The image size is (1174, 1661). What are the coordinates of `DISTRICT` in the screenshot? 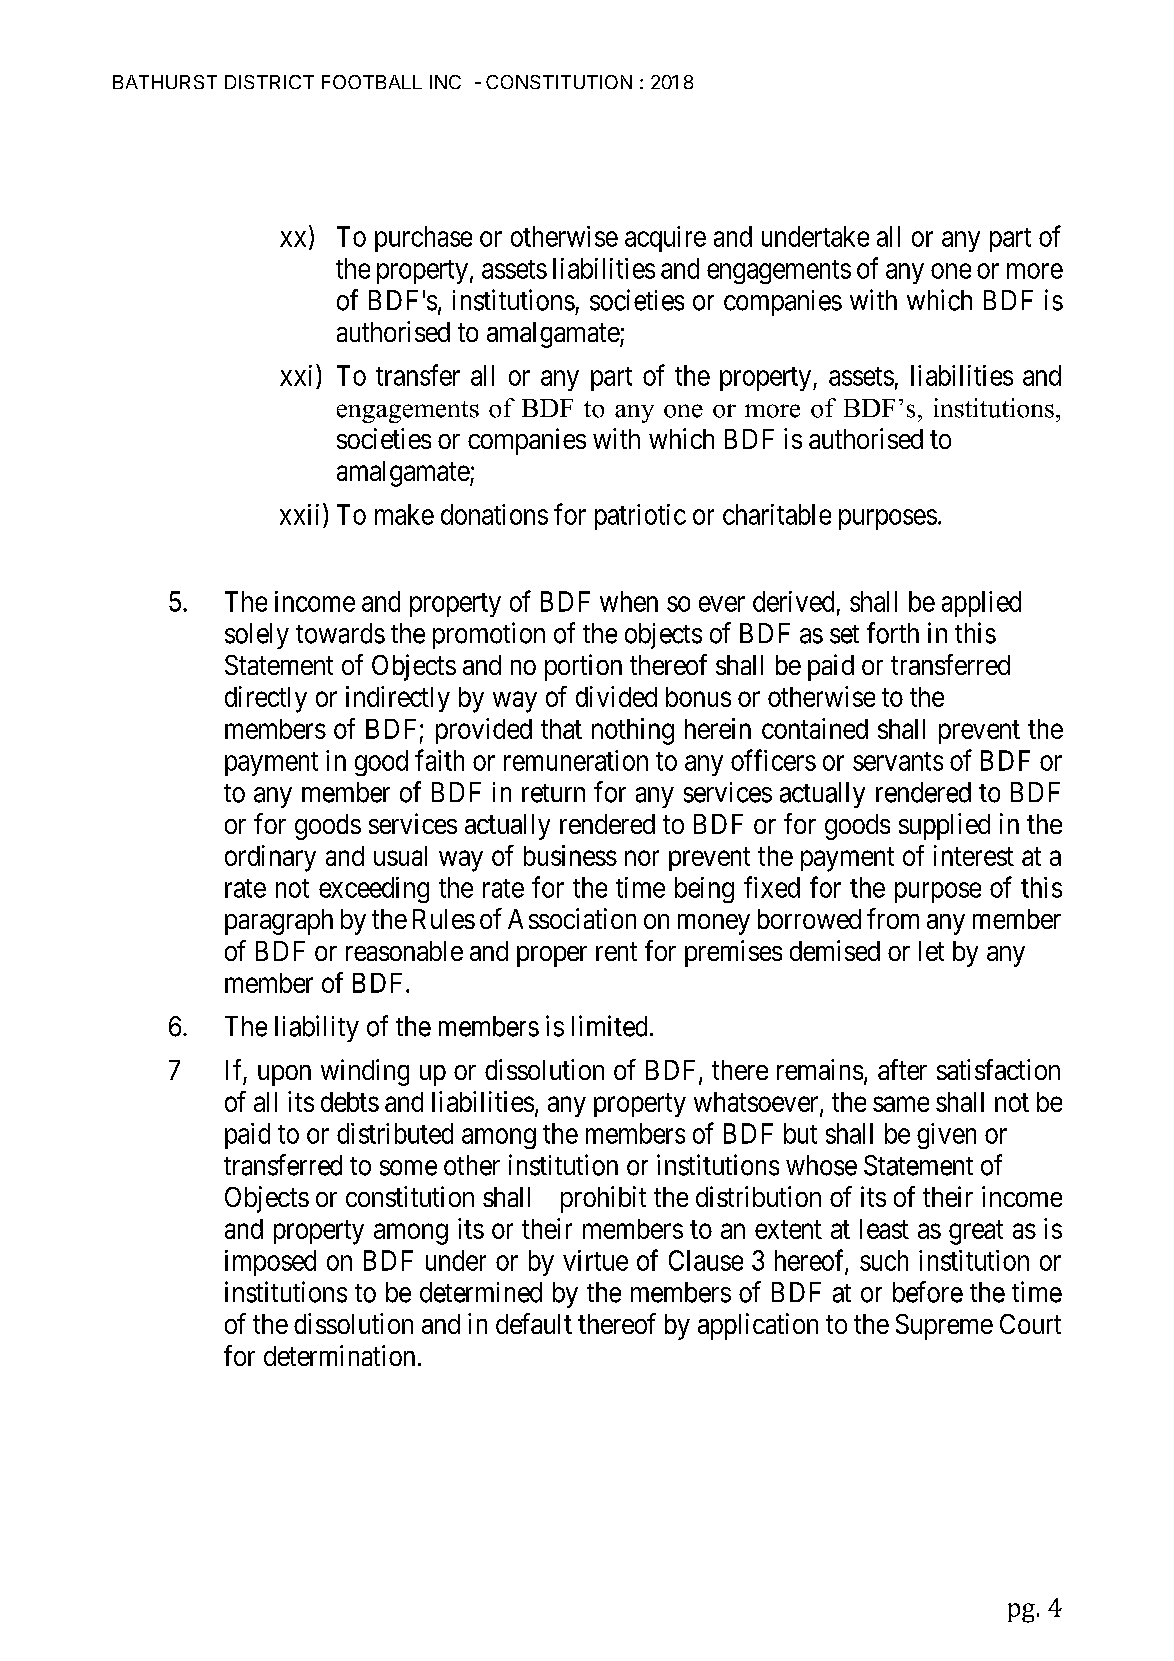 It's located at (269, 82).
